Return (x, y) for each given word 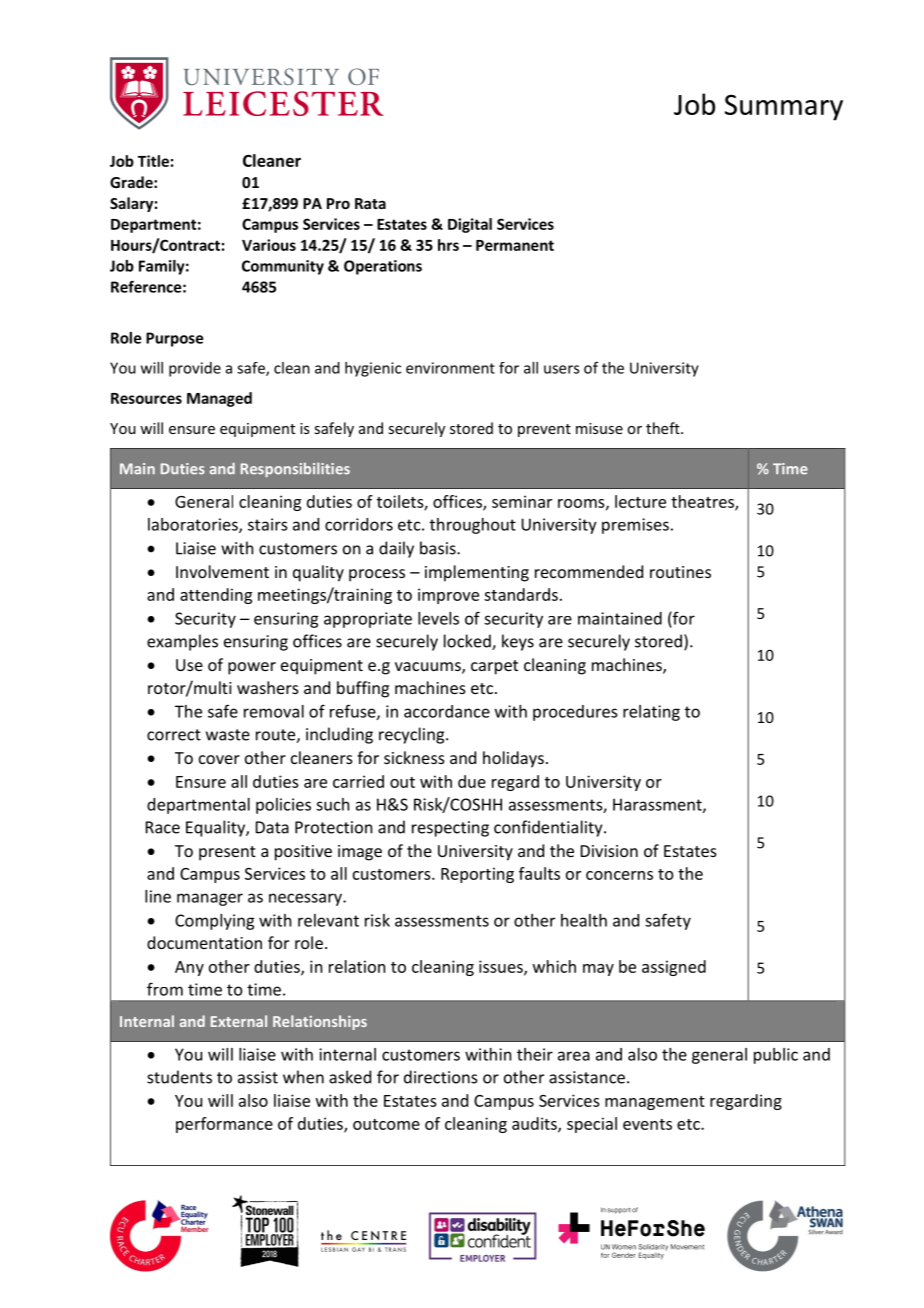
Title (153, 161)
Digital (470, 225)
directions (441, 1077)
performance (224, 1125)
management (655, 1103)
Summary (784, 108)
